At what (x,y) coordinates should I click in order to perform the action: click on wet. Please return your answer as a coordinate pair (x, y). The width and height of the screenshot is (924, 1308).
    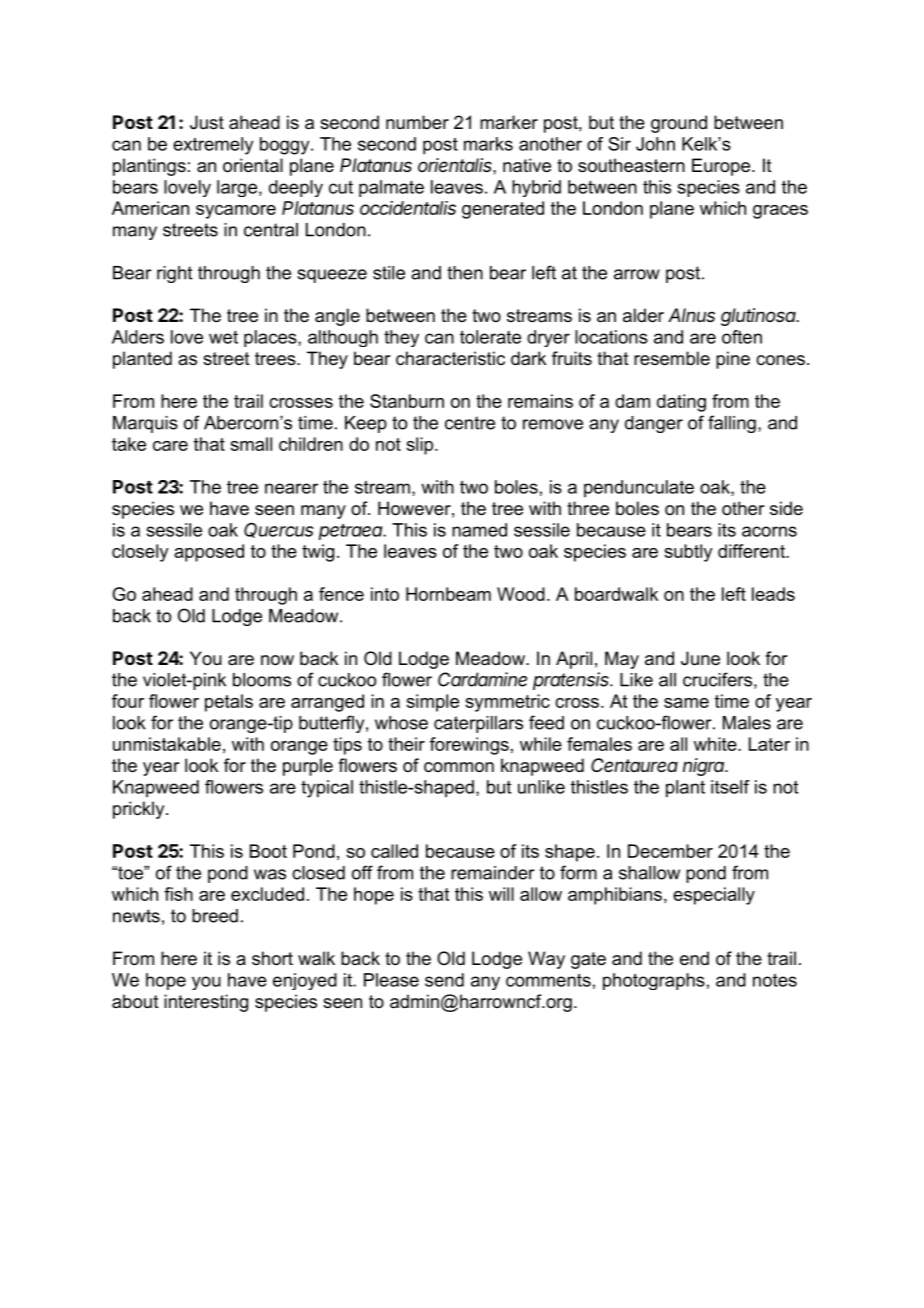
    Looking at the image, I should click on (223, 337).
